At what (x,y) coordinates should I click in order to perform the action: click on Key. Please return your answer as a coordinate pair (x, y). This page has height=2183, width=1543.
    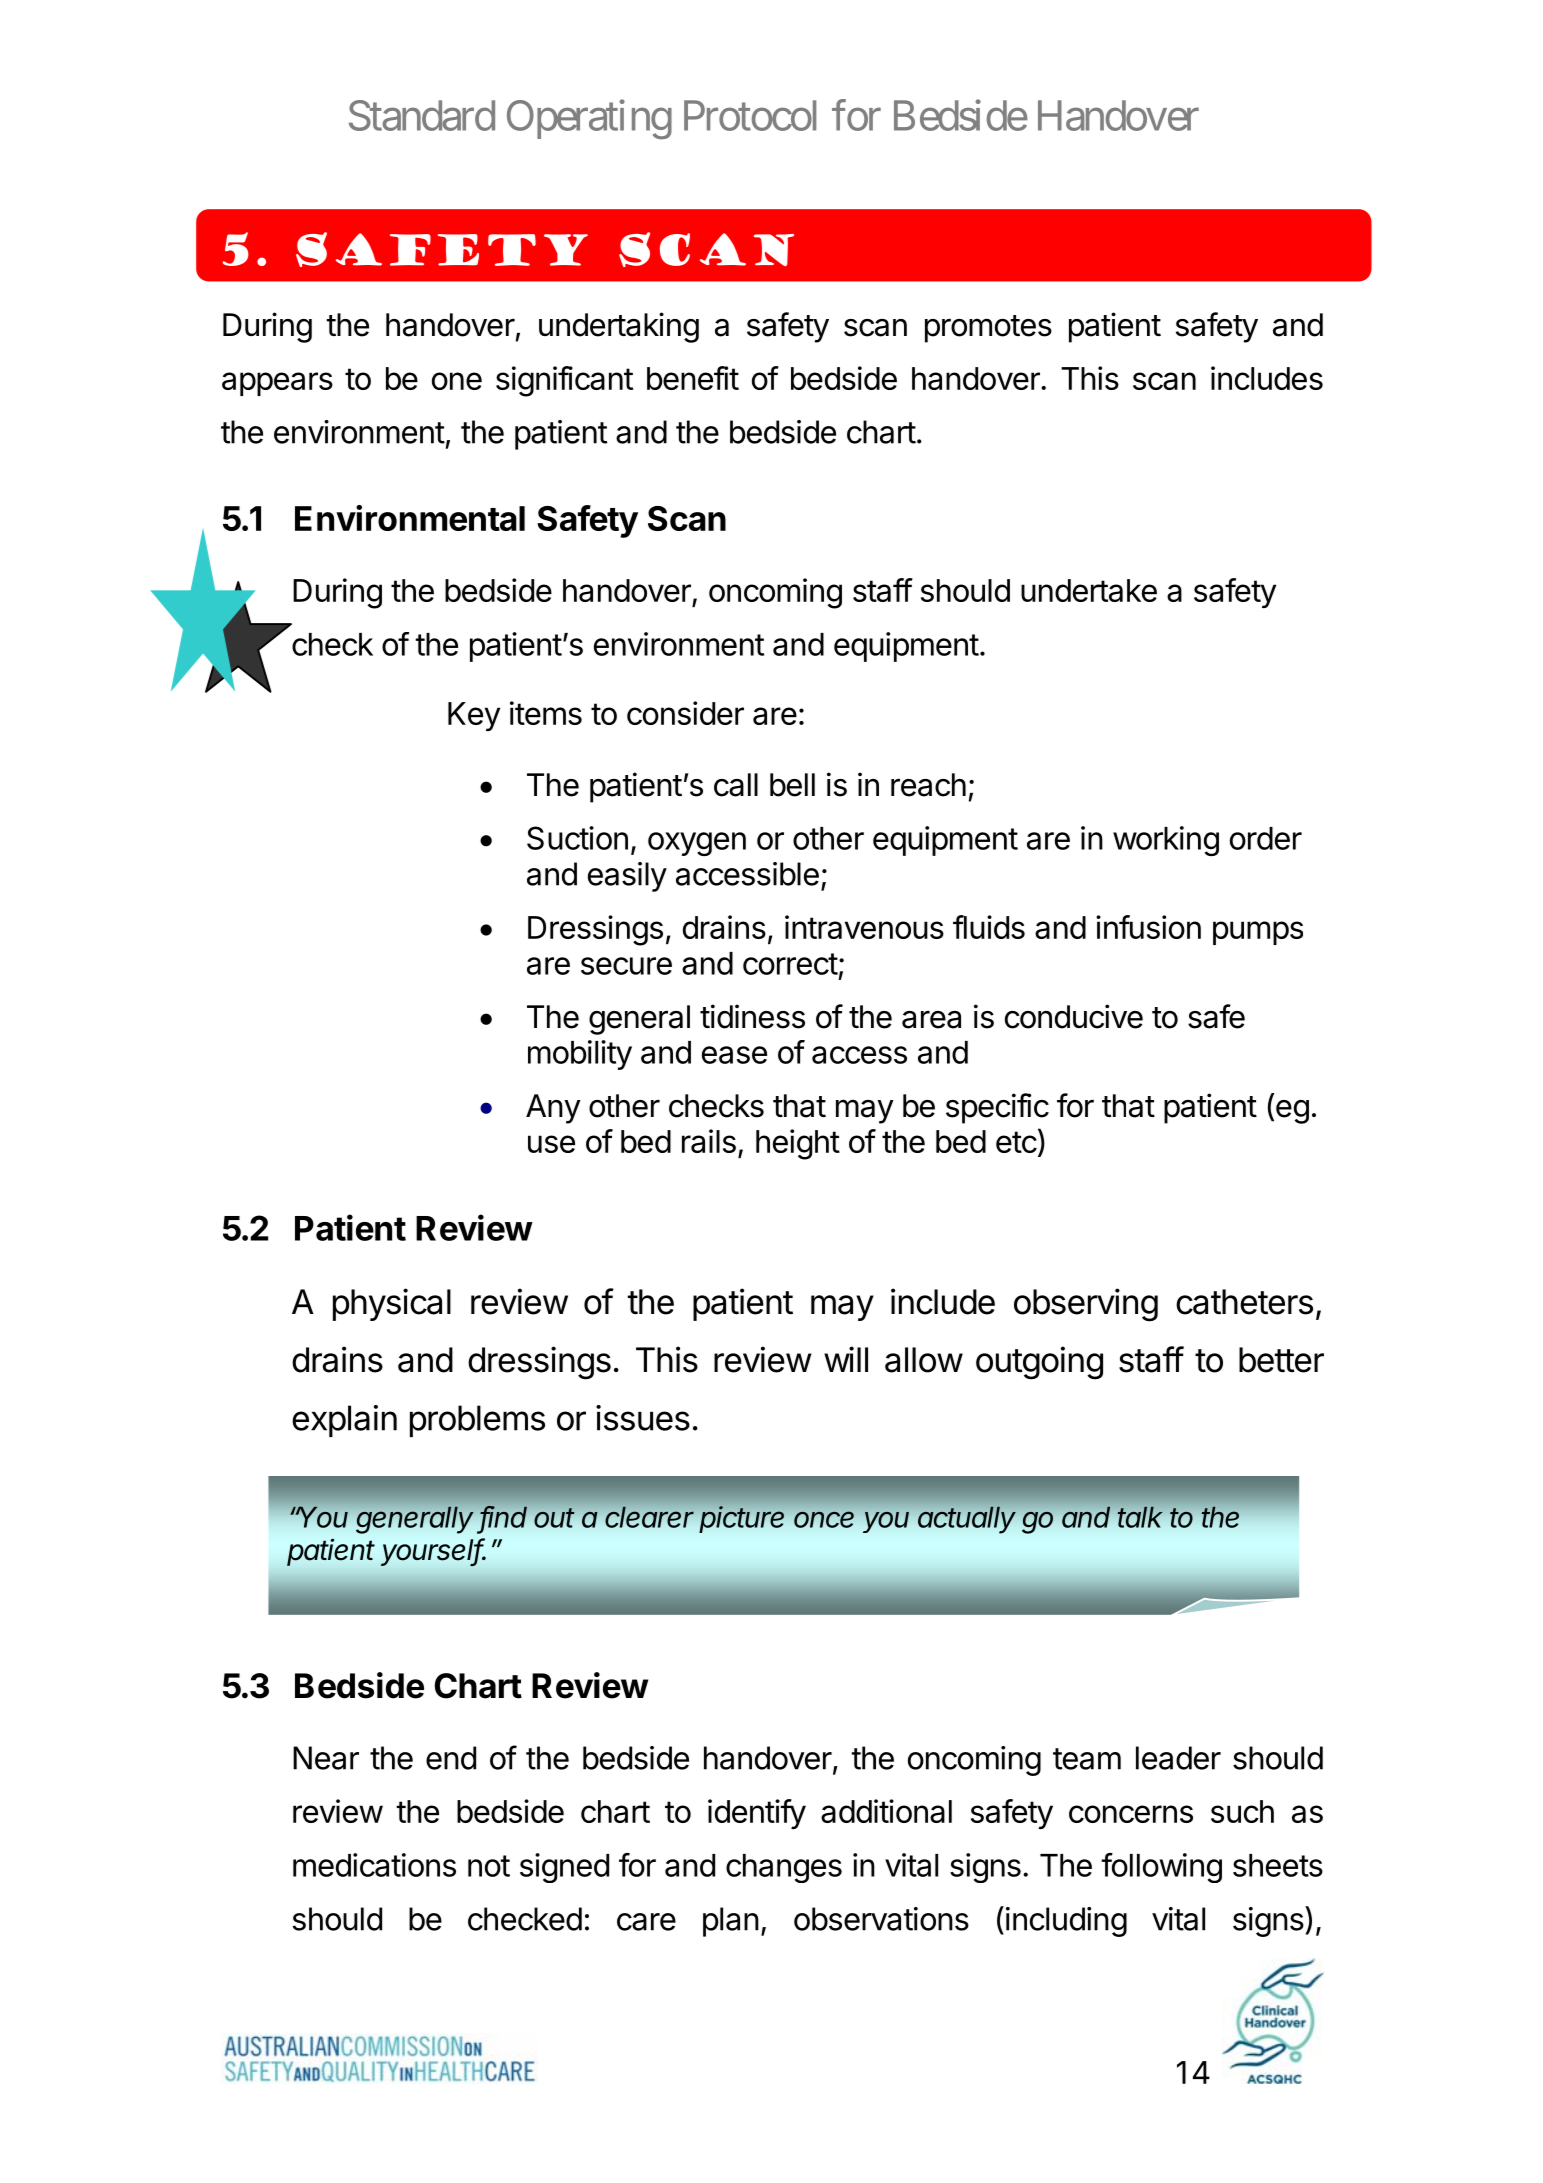
    Looking at the image, I should click on (474, 716).
